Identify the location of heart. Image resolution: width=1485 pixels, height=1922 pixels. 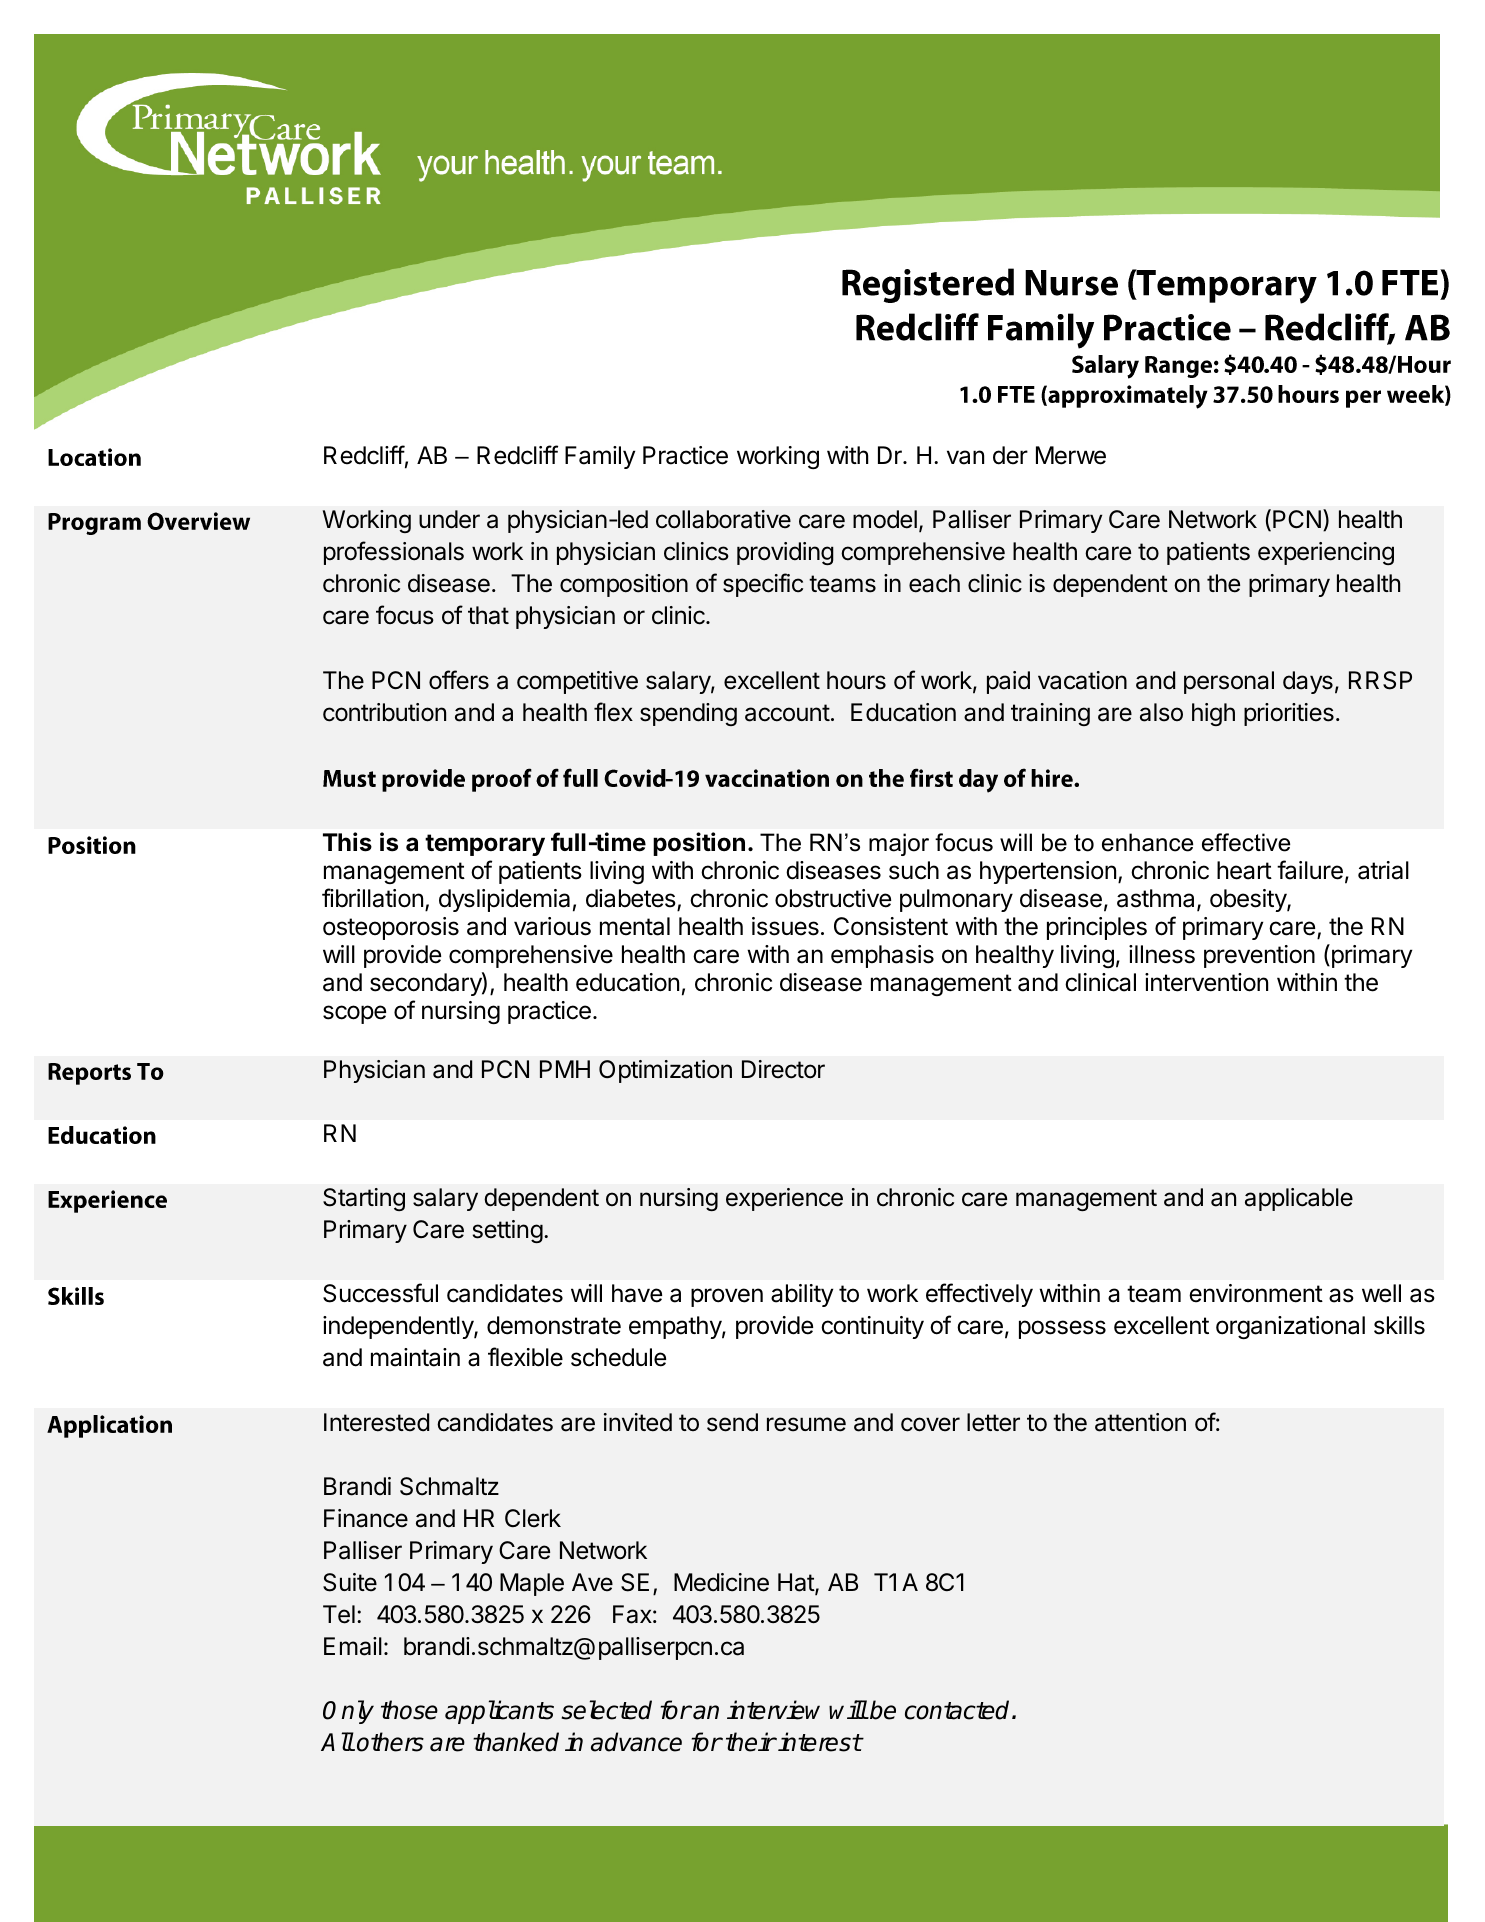
(1244, 870).
